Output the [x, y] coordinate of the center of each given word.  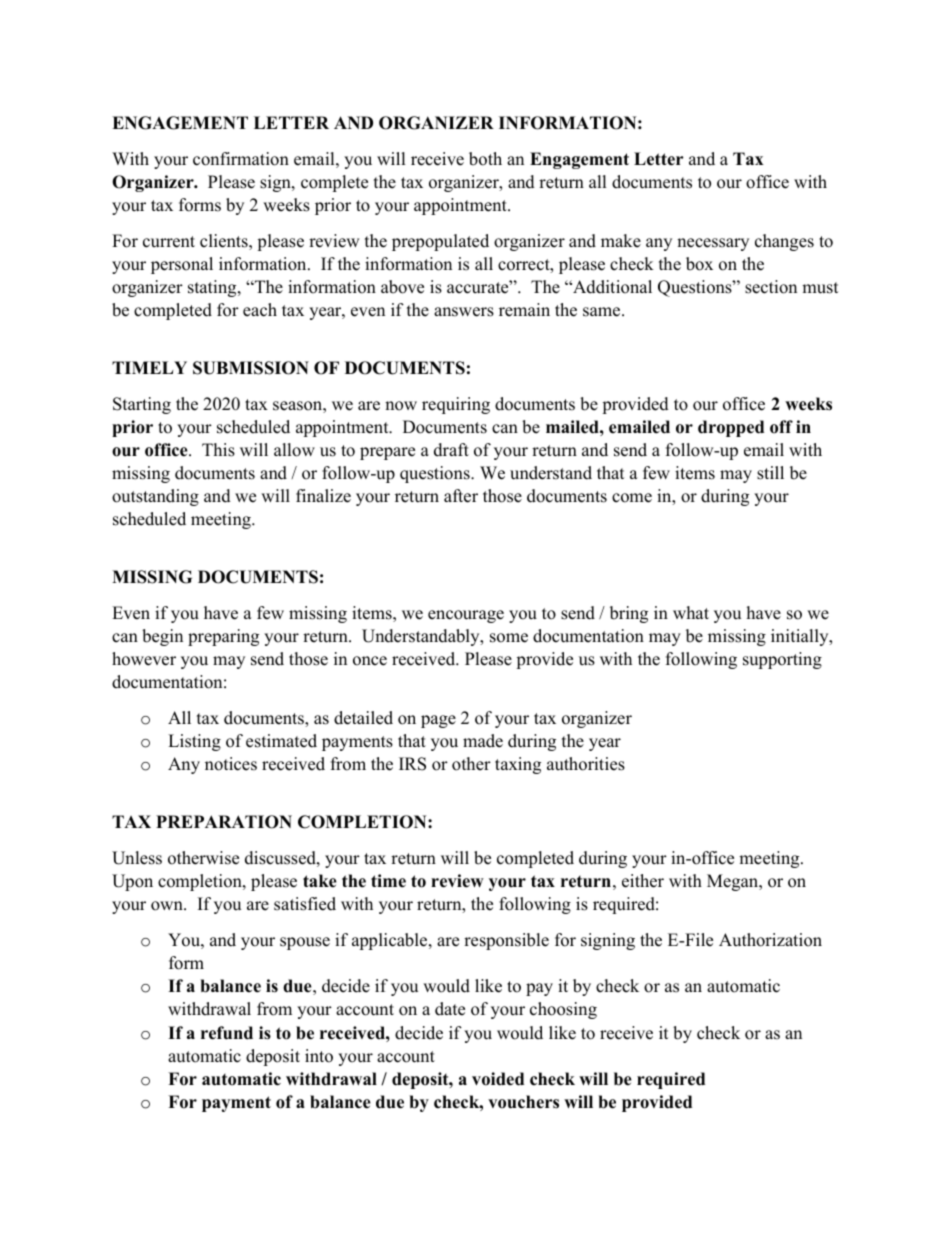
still [770, 473]
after [461, 496]
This [218, 450]
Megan [734, 882]
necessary [713, 244]
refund [227, 1033]
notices [231, 764]
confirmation [241, 159]
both [485, 159]
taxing [518, 765]
